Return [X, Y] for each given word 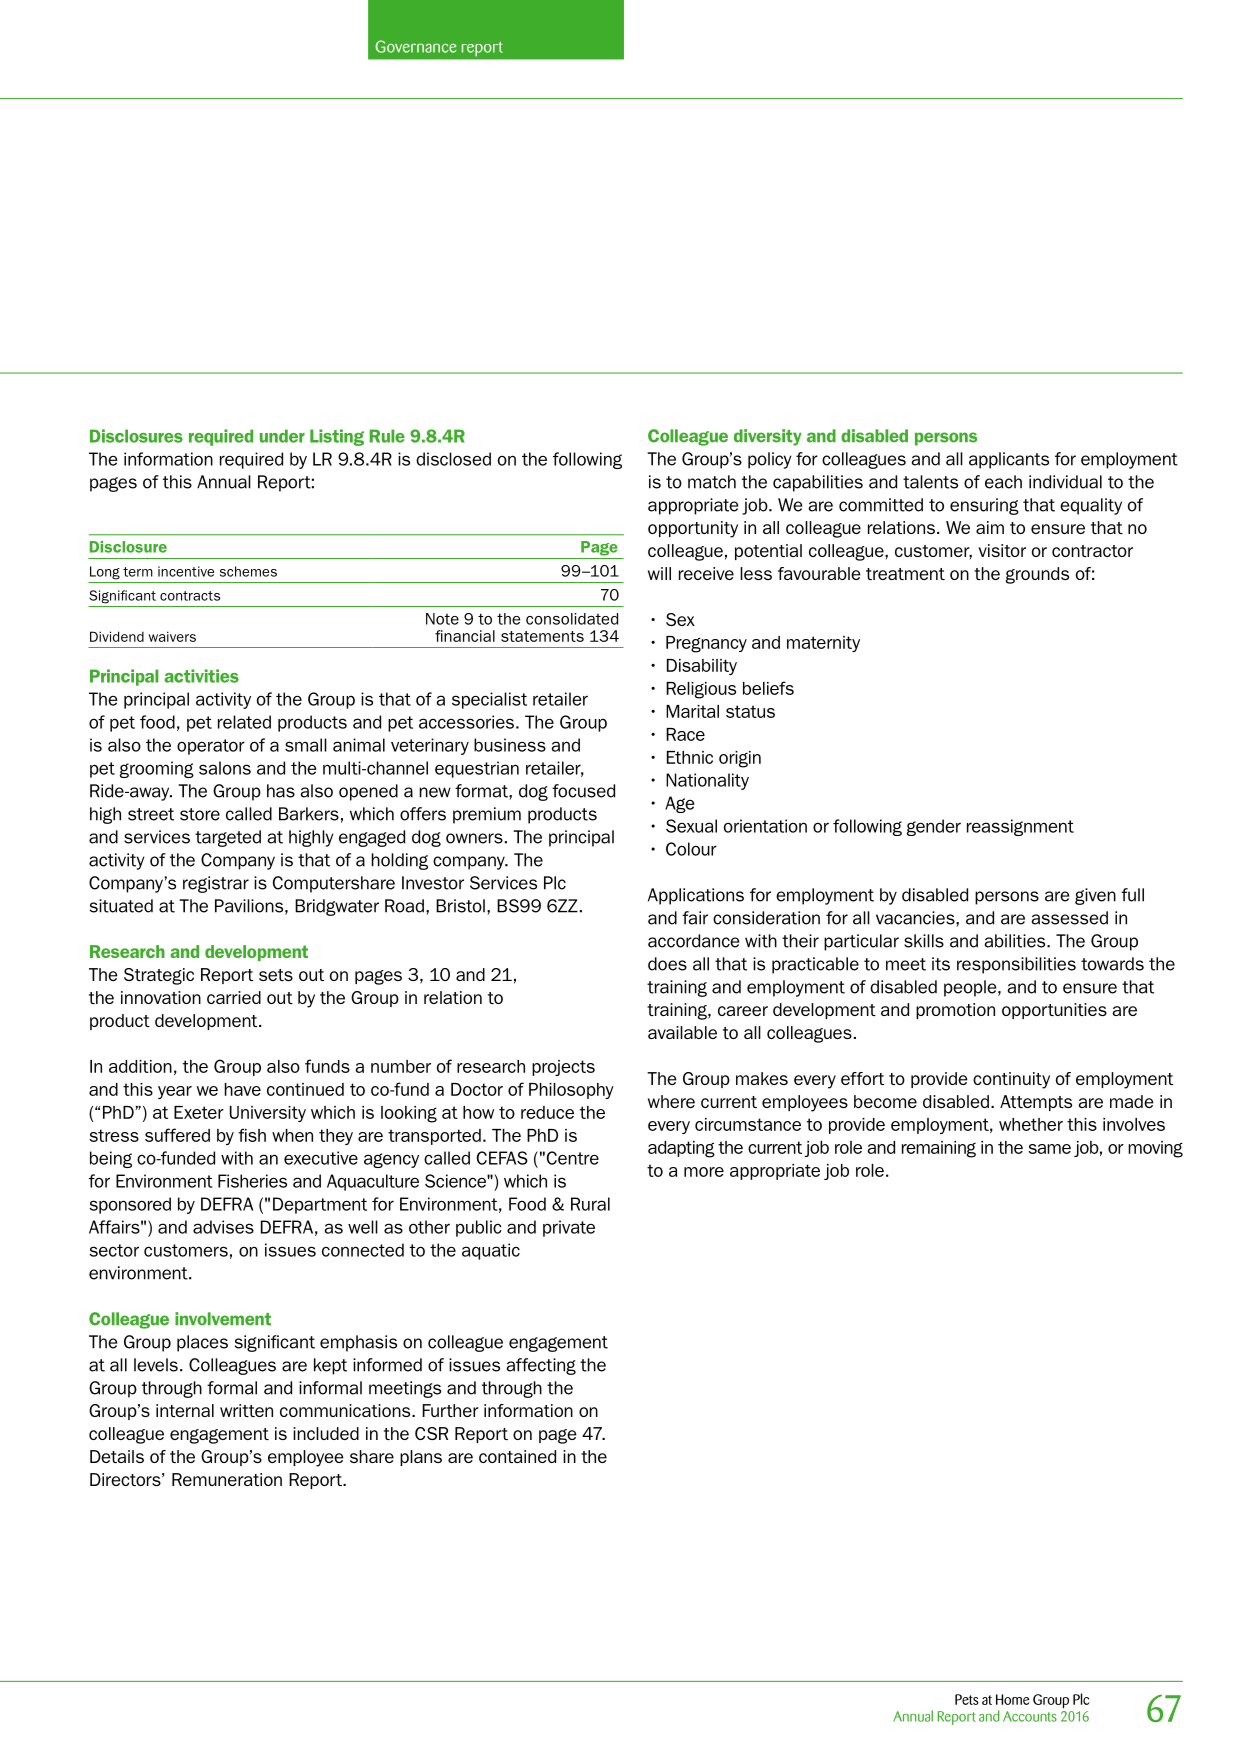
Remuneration [227, 1479]
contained [517, 1456]
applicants [1009, 460]
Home [1013, 1699]
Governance [416, 46]
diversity [768, 437]
